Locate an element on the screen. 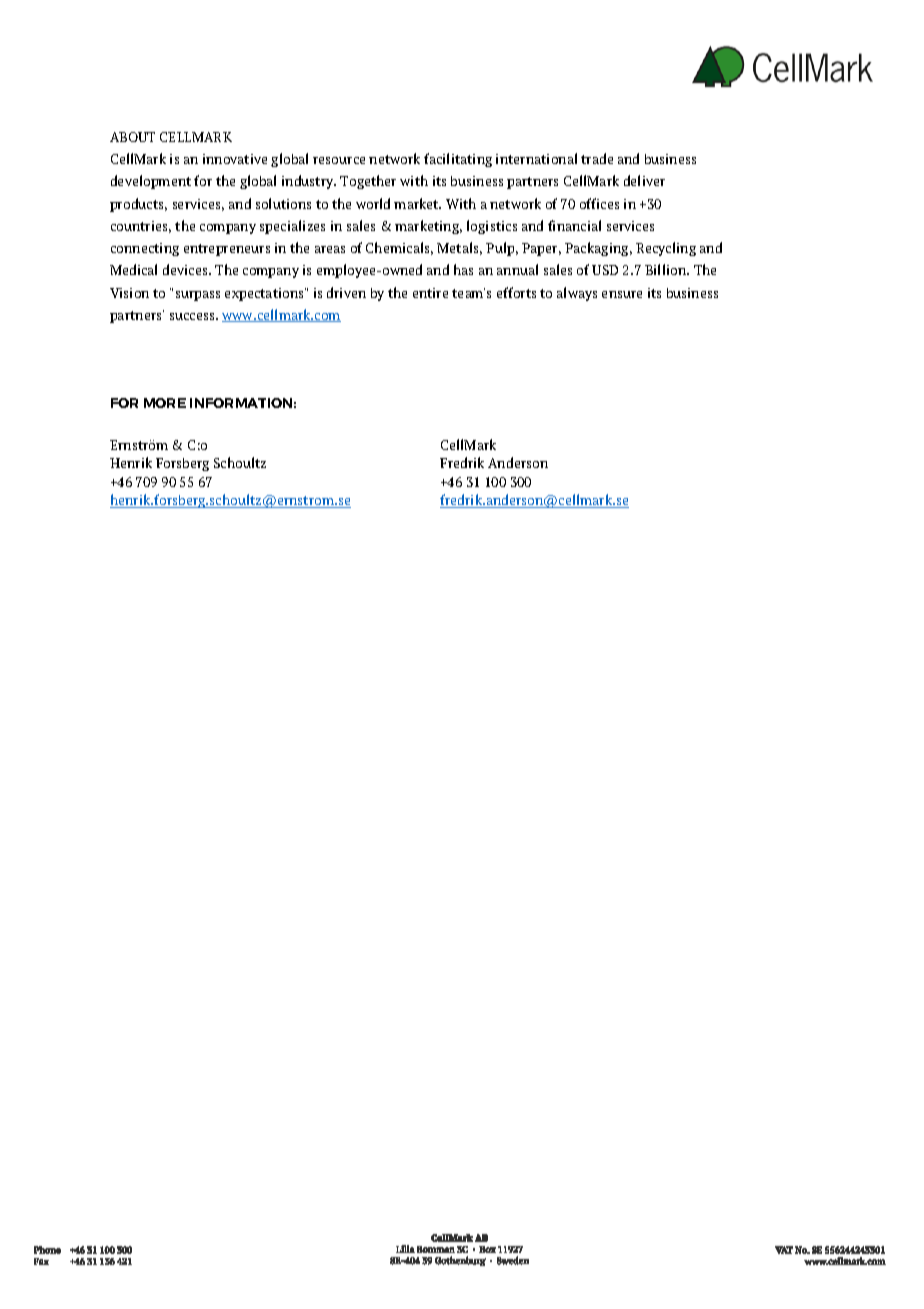 This screenshot has width=924, height=1309. facilitating is located at coordinates (458, 160).
